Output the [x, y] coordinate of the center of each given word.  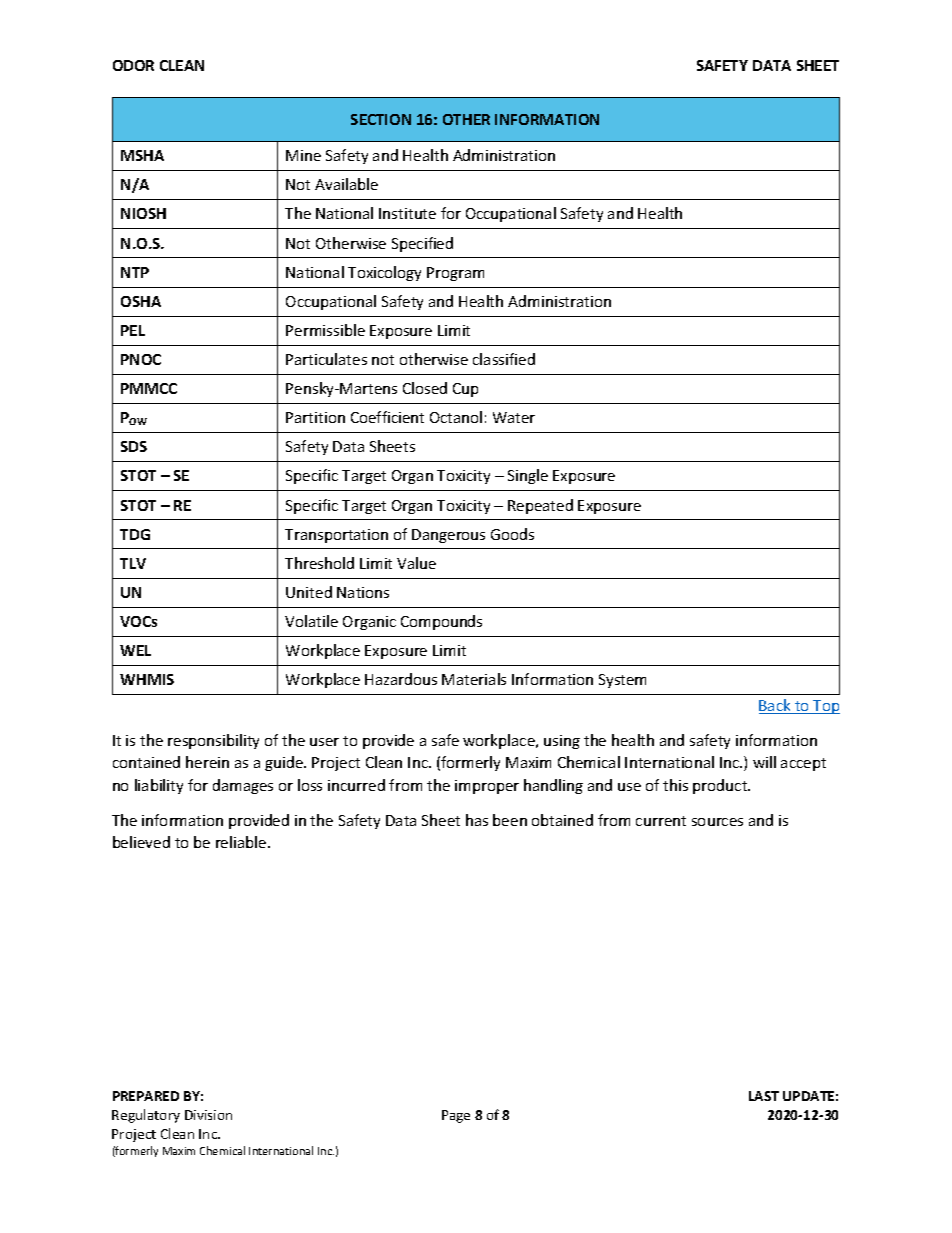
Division [208, 1115]
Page [456, 1116]
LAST [764, 1096]
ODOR [133, 65]
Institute [407, 213]
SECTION [381, 119]
